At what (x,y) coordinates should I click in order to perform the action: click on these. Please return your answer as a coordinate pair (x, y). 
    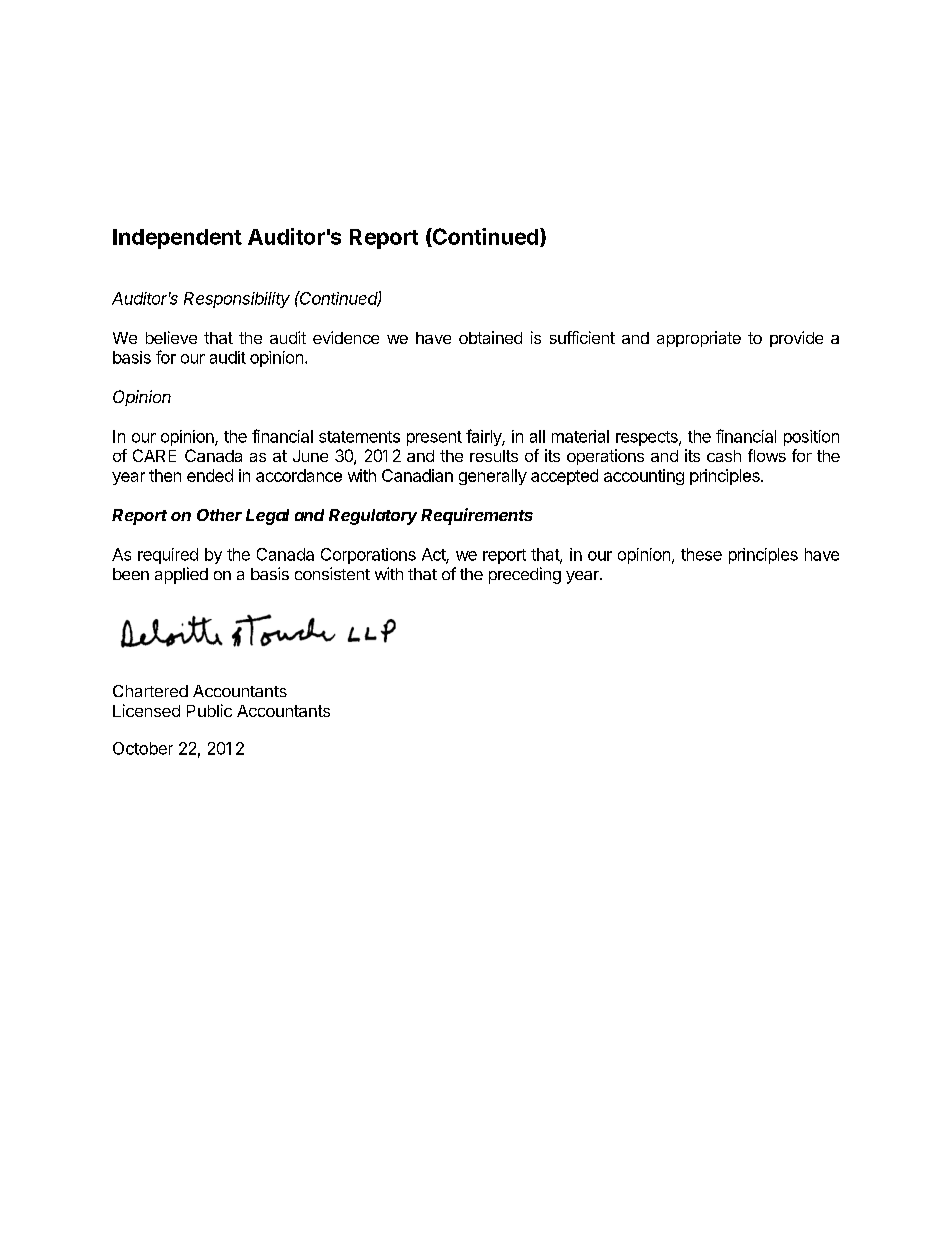
    Looking at the image, I should click on (701, 554).
